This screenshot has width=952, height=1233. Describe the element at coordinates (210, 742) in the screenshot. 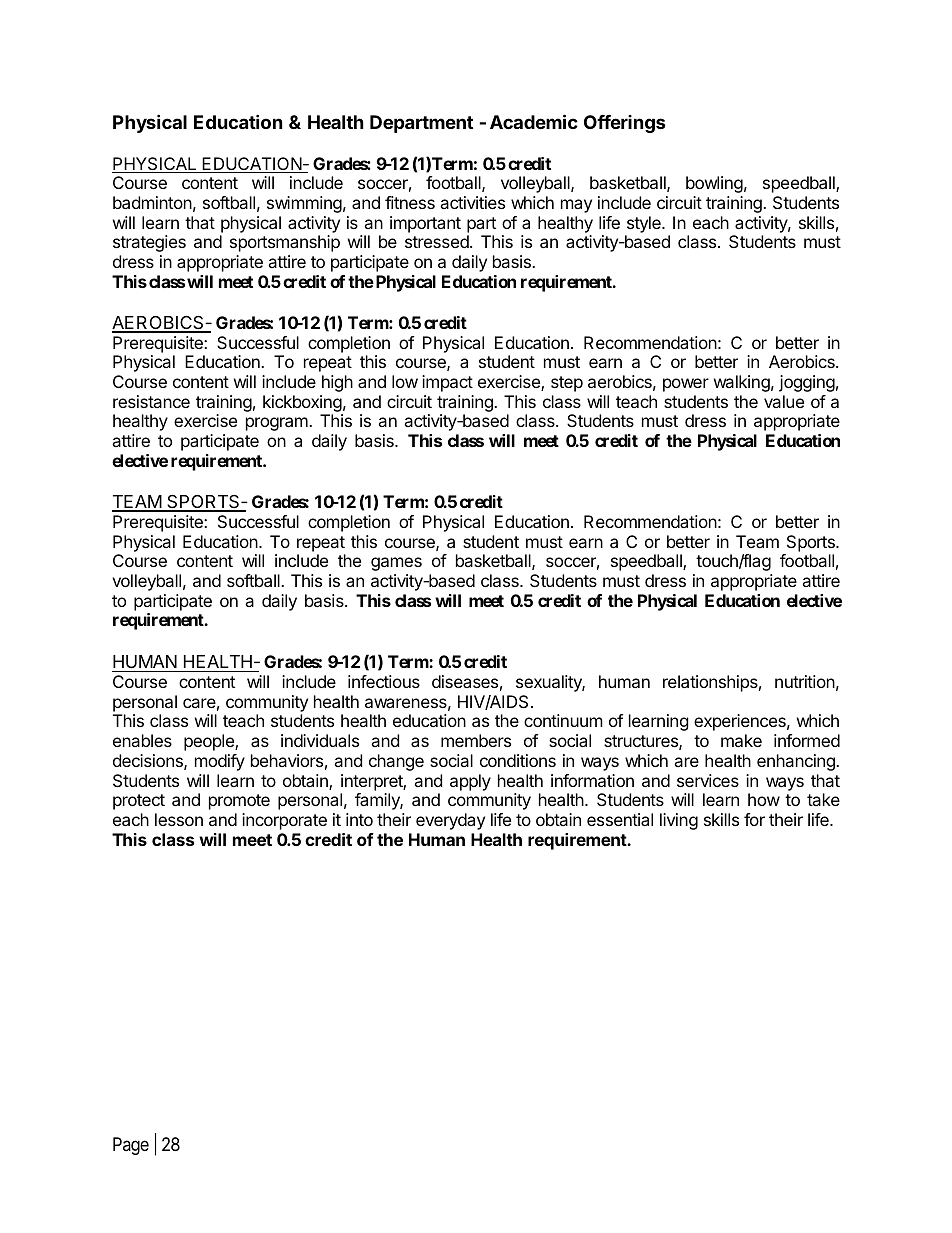

I see `people` at that location.
